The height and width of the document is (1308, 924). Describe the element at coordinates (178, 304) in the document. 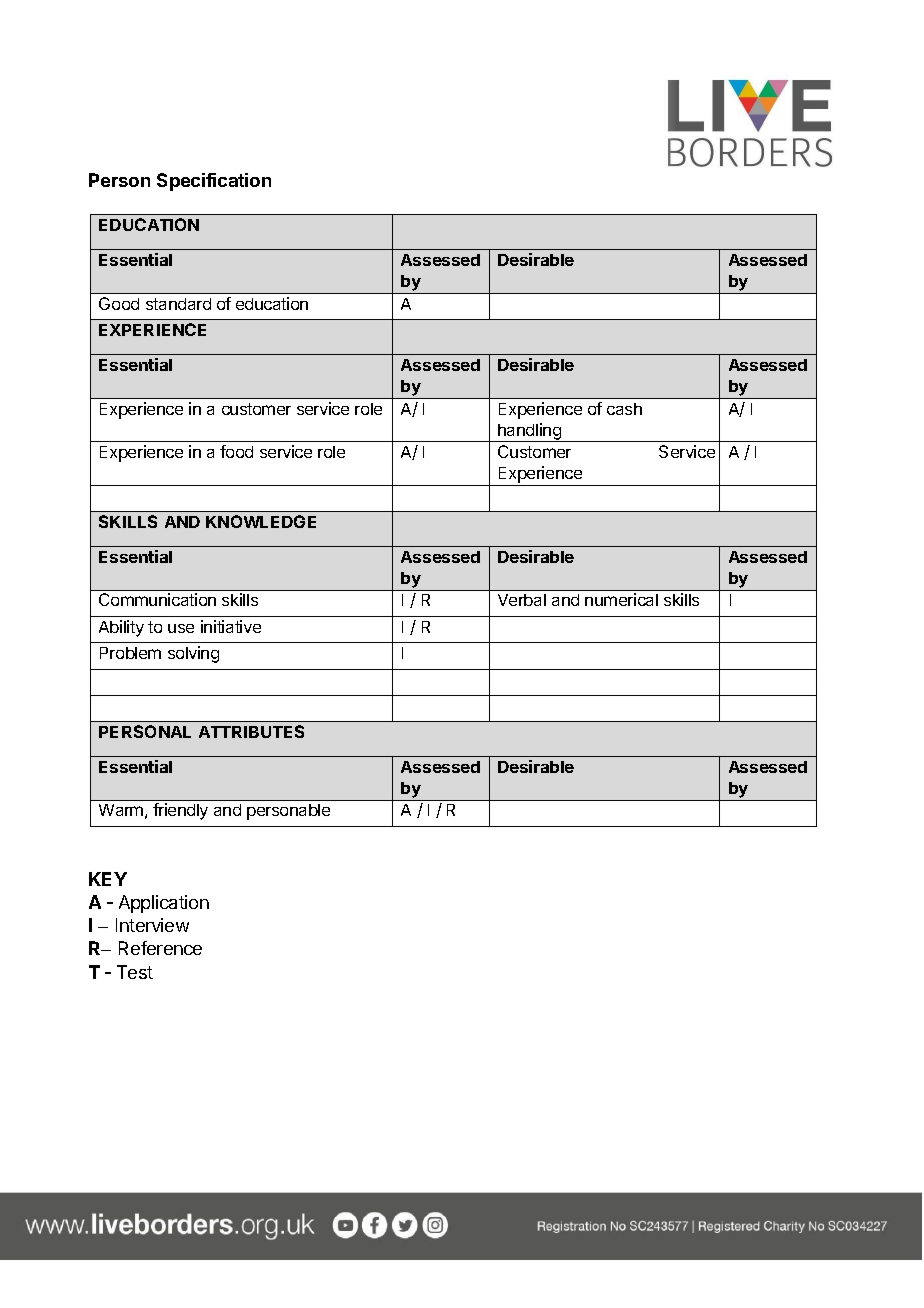

I see `standard` at that location.
